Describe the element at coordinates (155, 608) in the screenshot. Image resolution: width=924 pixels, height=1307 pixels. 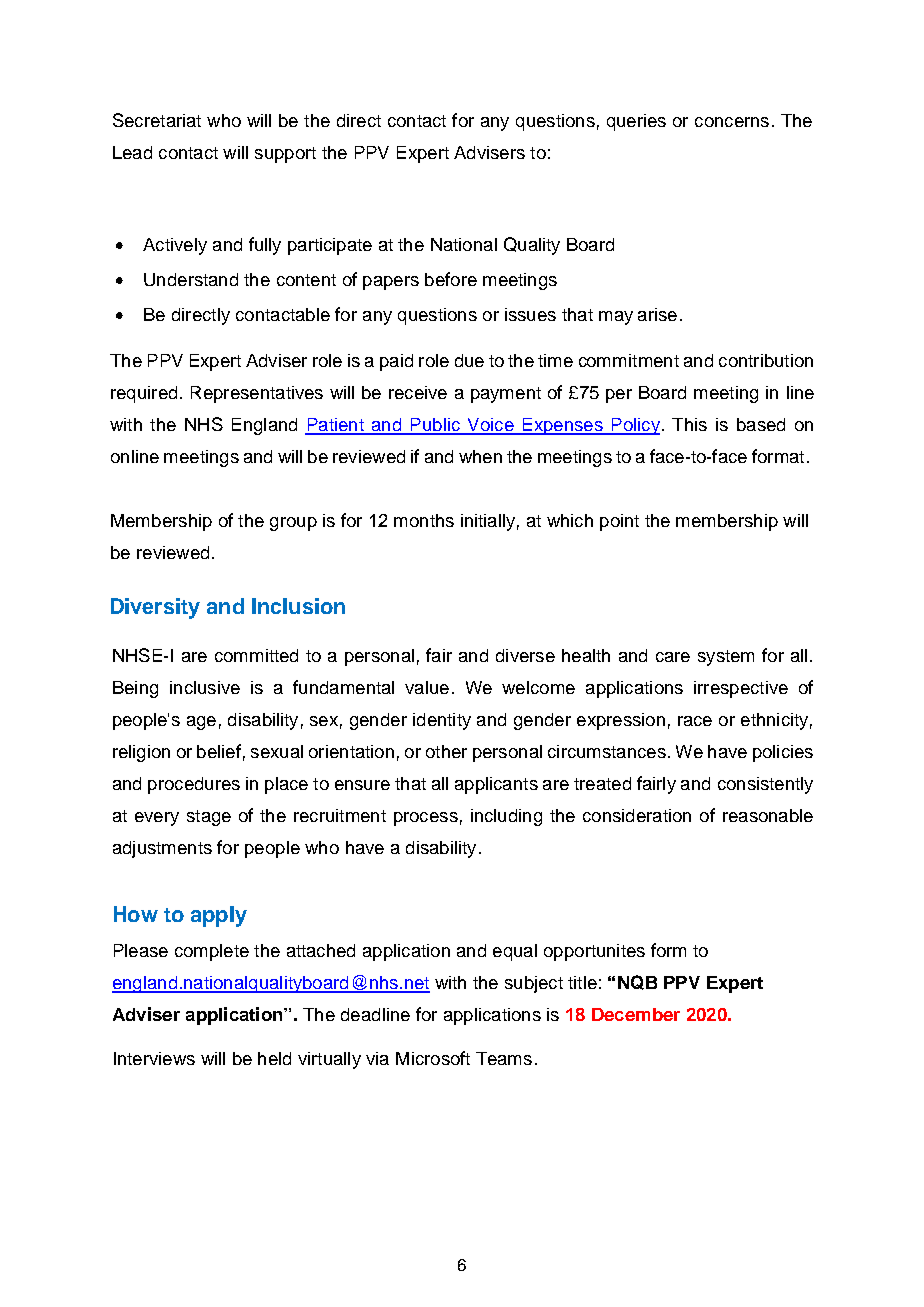
I see `Diversity` at that location.
